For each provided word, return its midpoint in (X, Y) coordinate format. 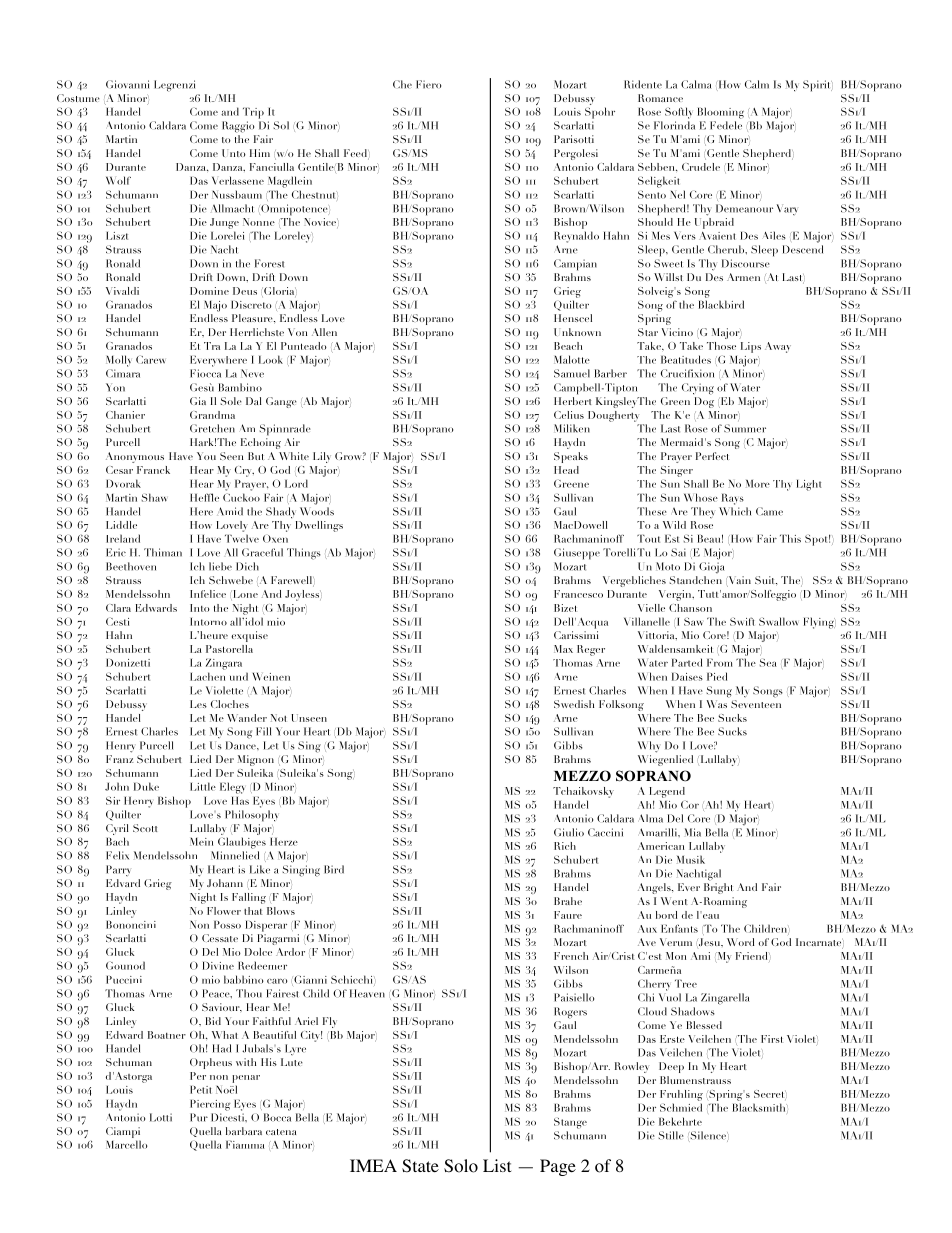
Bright (718, 888)
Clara (118, 608)
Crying (698, 389)
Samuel (572, 373)
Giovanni (127, 84)
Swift (742, 621)
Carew (150, 359)
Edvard (123, 883)
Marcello (127, 1144)
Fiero (428, 84)
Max (563, 649)
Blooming (721, 113)
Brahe (568, 901)
